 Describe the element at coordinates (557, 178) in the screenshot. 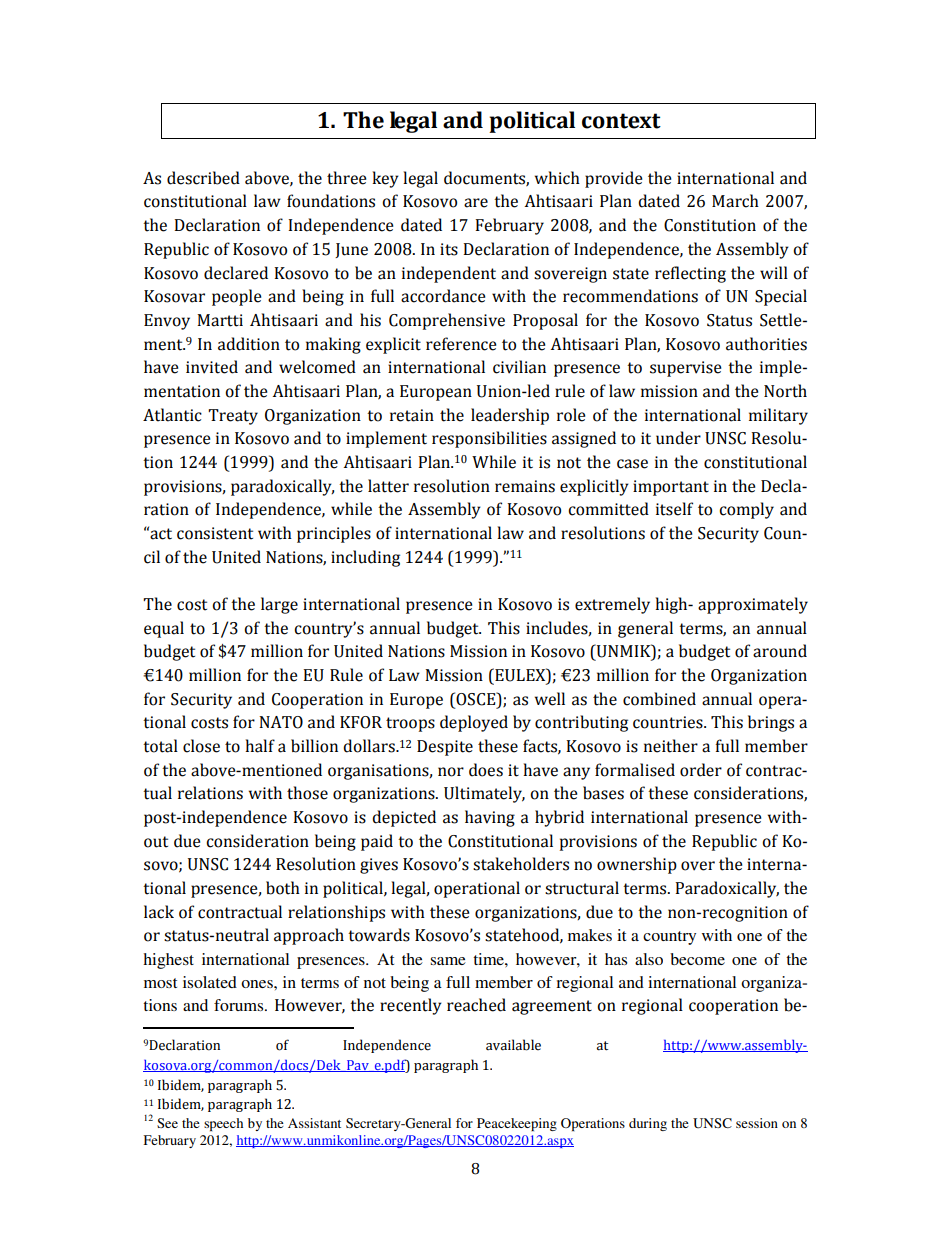

I see `which` at that location.
